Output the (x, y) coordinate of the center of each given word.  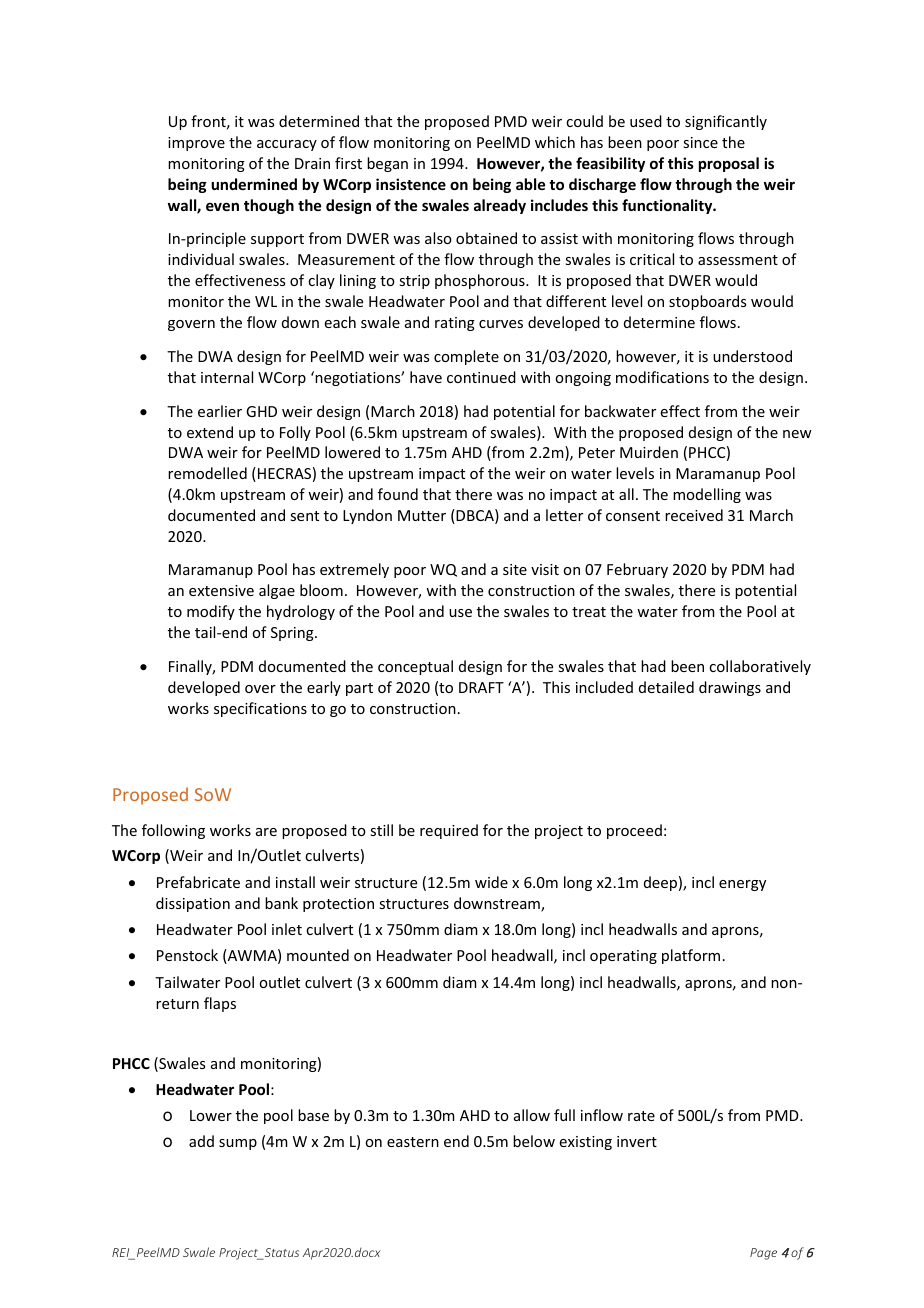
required (449, 831)
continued (481, 377)
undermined (254, 184)
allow (532, 1115)
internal (227, 377)
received (694, 515)
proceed (634, 831)
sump (238, 1144)
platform (691, 956)
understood (752, 356)
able (530, 184)
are (266, 832)
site (515, 569)
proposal (729, 164)
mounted (318, 955)
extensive (221, 590)
